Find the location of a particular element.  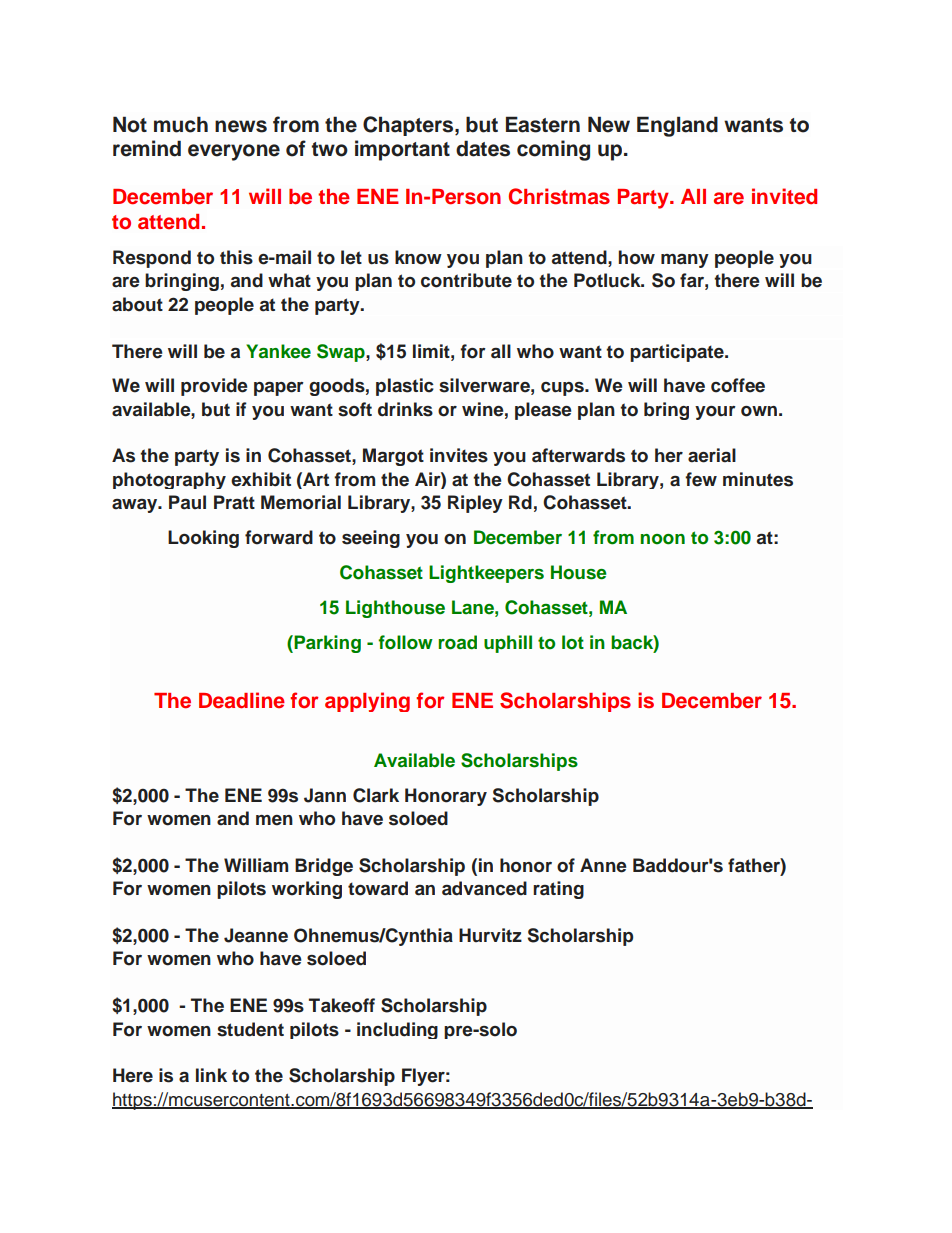

everyone is located at coordinates (234, 152).
